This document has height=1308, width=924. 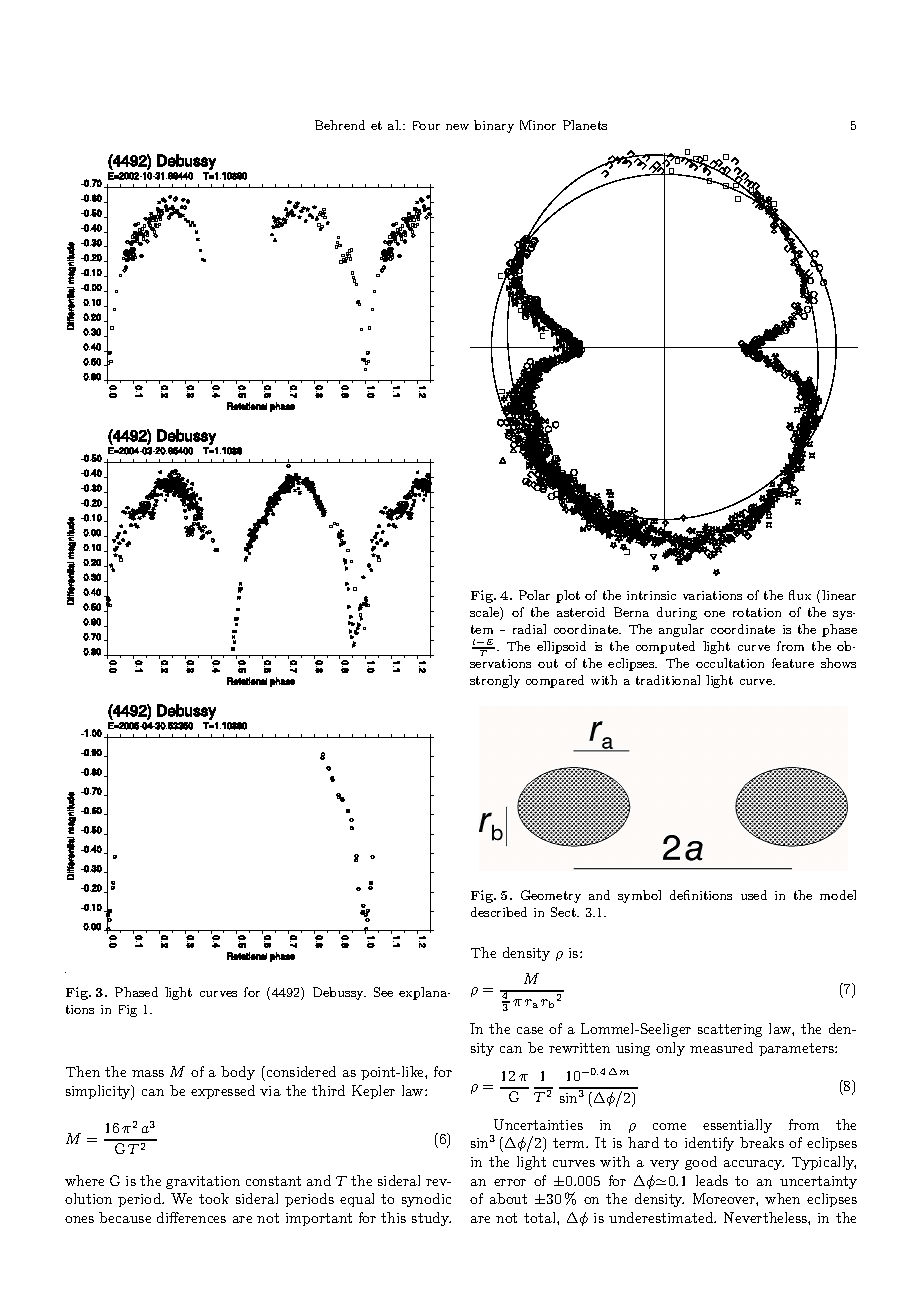 What do you see at coordinates (800, 595) in the document?
I see `flux` at bounding box center [800, 595].
